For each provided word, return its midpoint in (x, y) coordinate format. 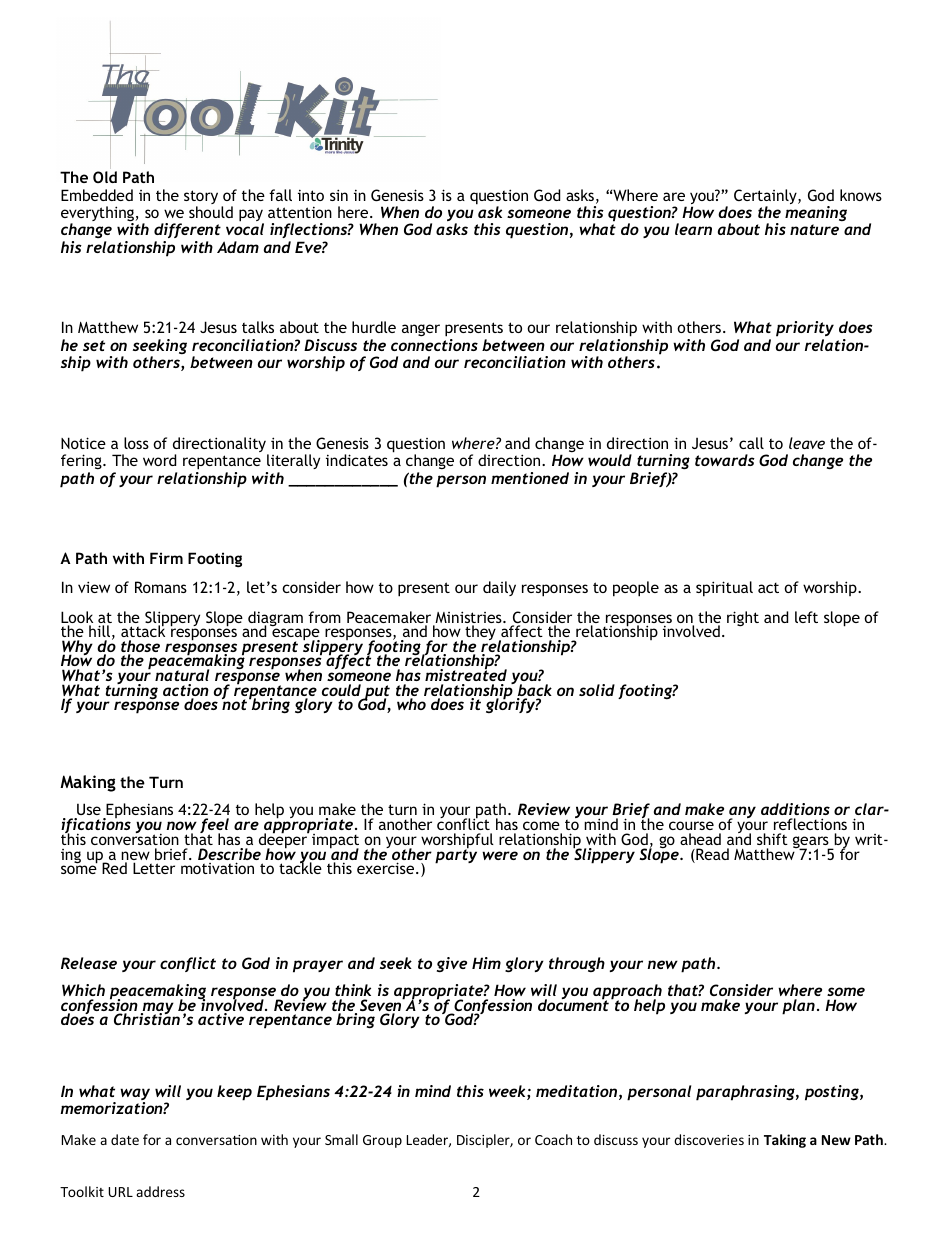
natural (182, 675)
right (743, 618)
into (311, 195)
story (201, 198)
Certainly (766, 198)
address (160, 1191)
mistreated (466, 674)
